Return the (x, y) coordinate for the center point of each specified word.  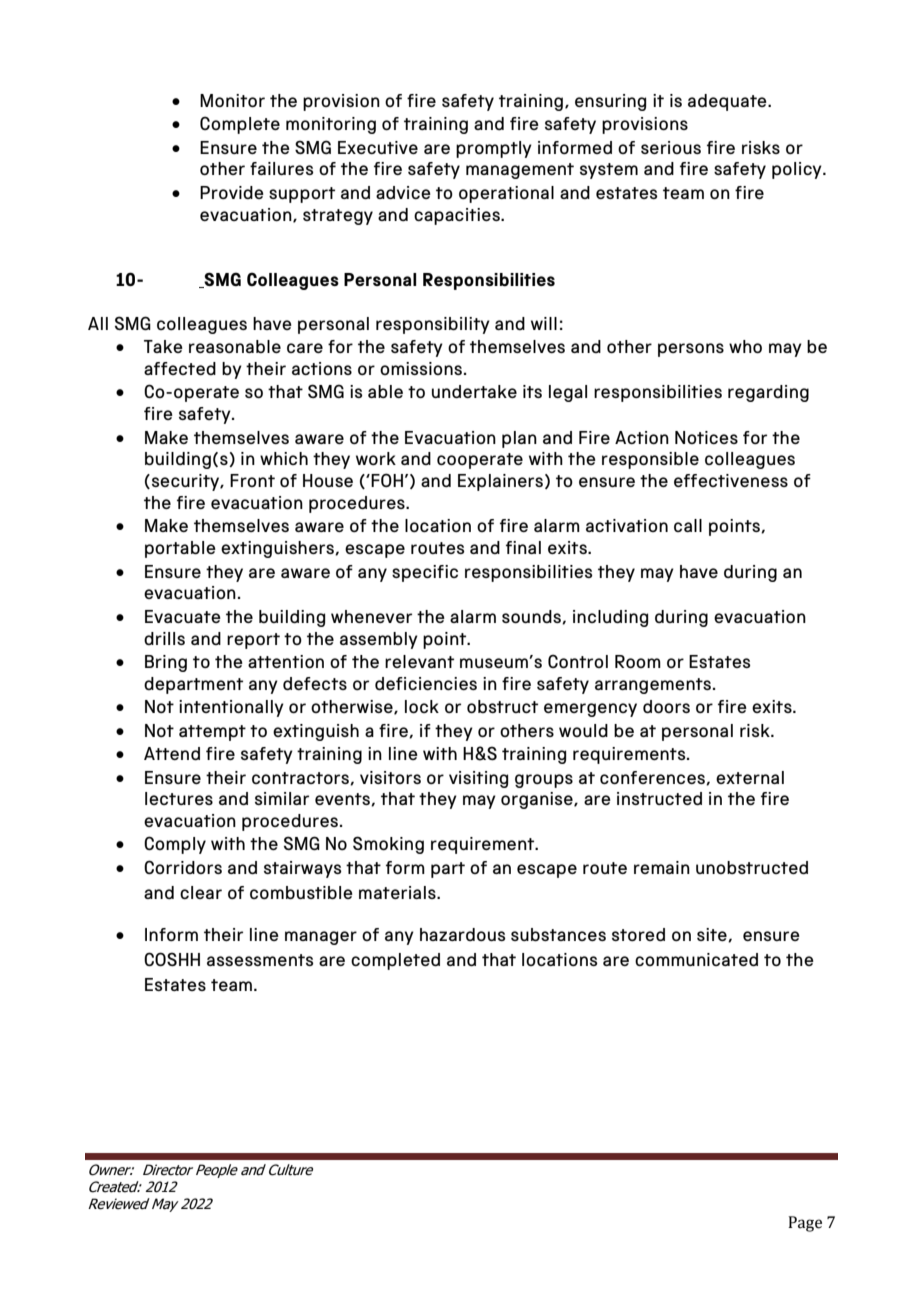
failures (282, 168)
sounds (532, 617)
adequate (728, 102)
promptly (494, 149)
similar (282, 798)
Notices (706, 437)
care (305, 348)
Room (638, 661)
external (750, 777)
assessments (260, 960)
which (284, 458)
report (253, 641)
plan (519, 439)
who (745, 346)
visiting (478, 779)
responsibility (433, 325)
